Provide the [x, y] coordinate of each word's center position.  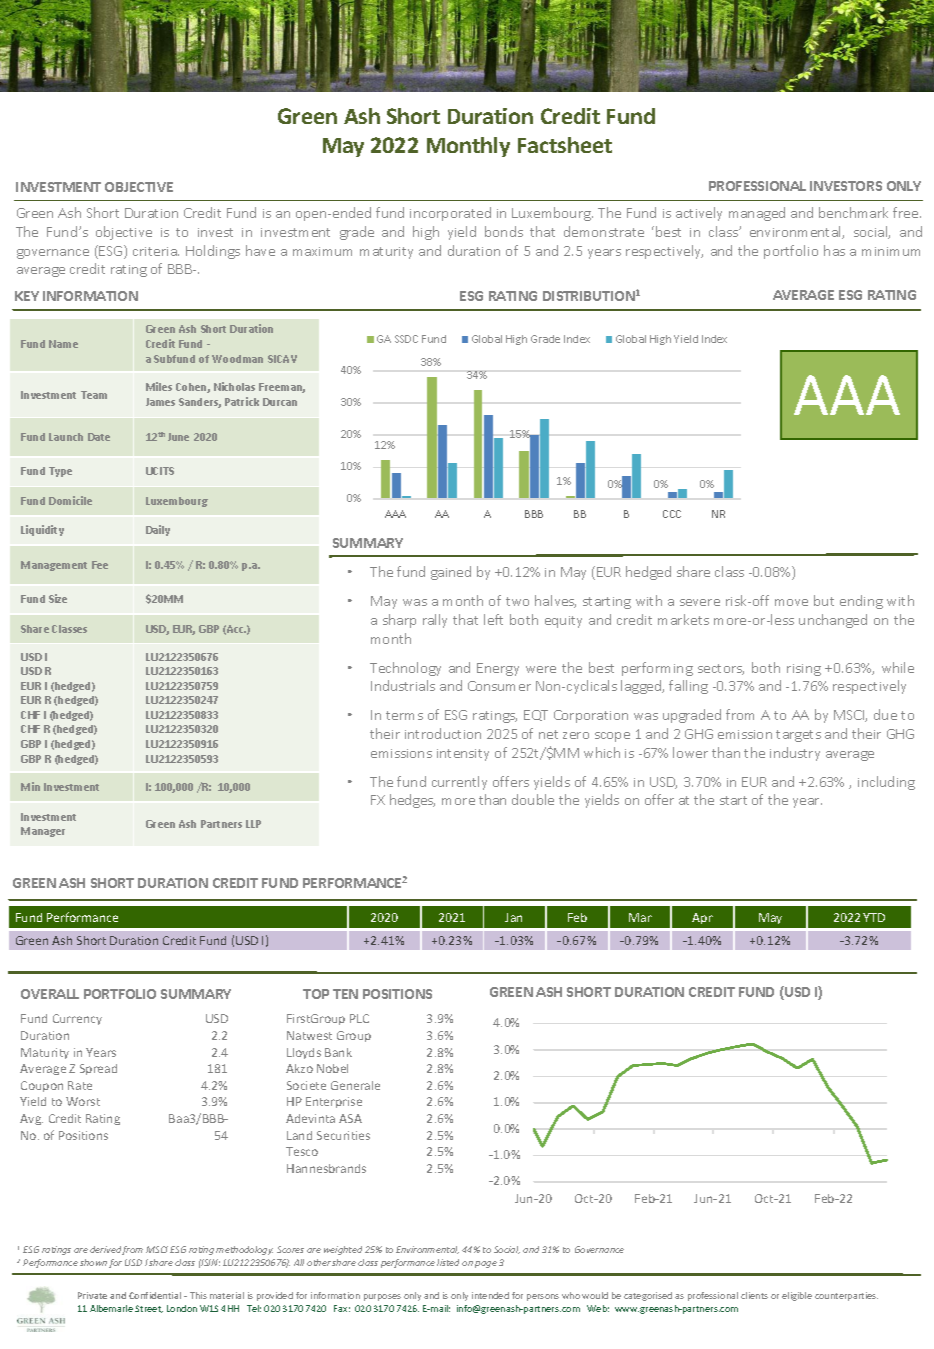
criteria [156, 251]
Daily [158, 530]
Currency [77, 1019]
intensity [463, 755]
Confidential [155, 1295]
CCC [672, 514]
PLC [359, 1018]
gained [451, 573]
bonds [504, 231]
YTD [874, 917]
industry [795, 754]
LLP [253, 824]
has [834, 250]
